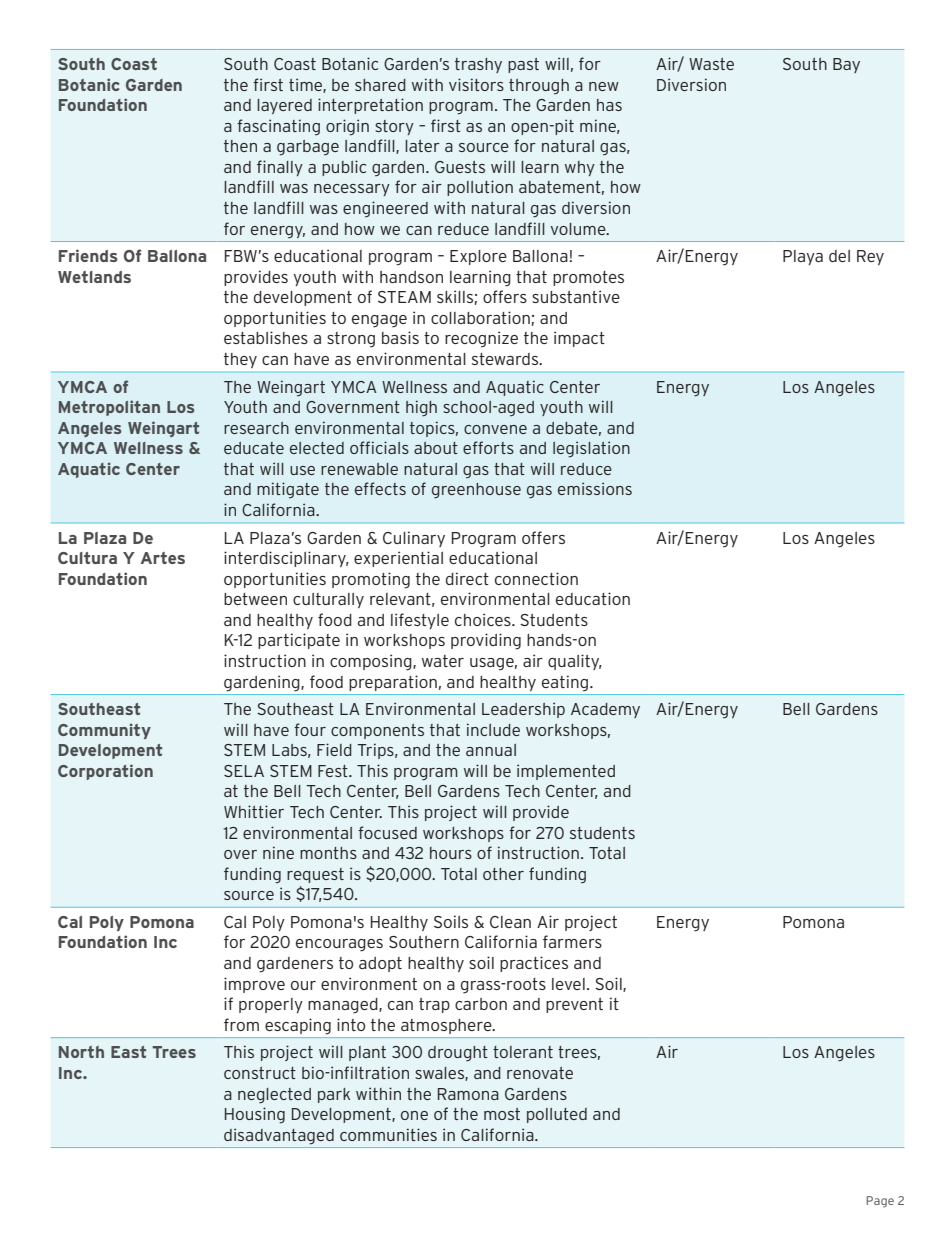 The image size is (952, 1233). What do you see at coordinates (240, 146) in the page?
I see `then` at bounding box center [240, 146].
